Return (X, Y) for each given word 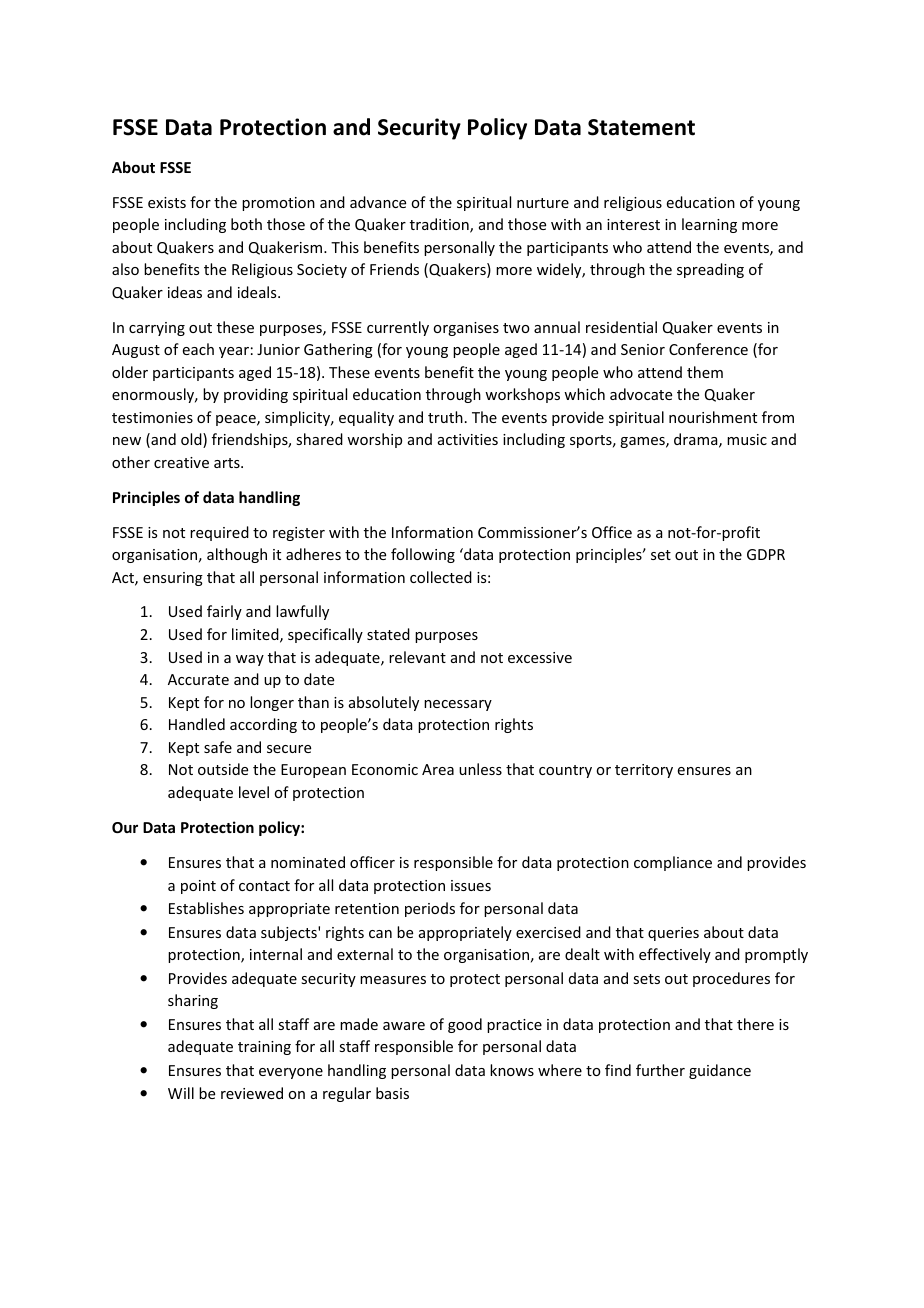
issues (471, 885)
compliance (673, 863)
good (465, 1025)
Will (181, 1093)
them (705, 372)
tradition (440, 225)
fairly (224, 612)
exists (167, 202)
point (198, 887)
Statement (641, 127)
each (198, 349)
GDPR (766, 554)
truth (445, 417)
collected (441, 577)
